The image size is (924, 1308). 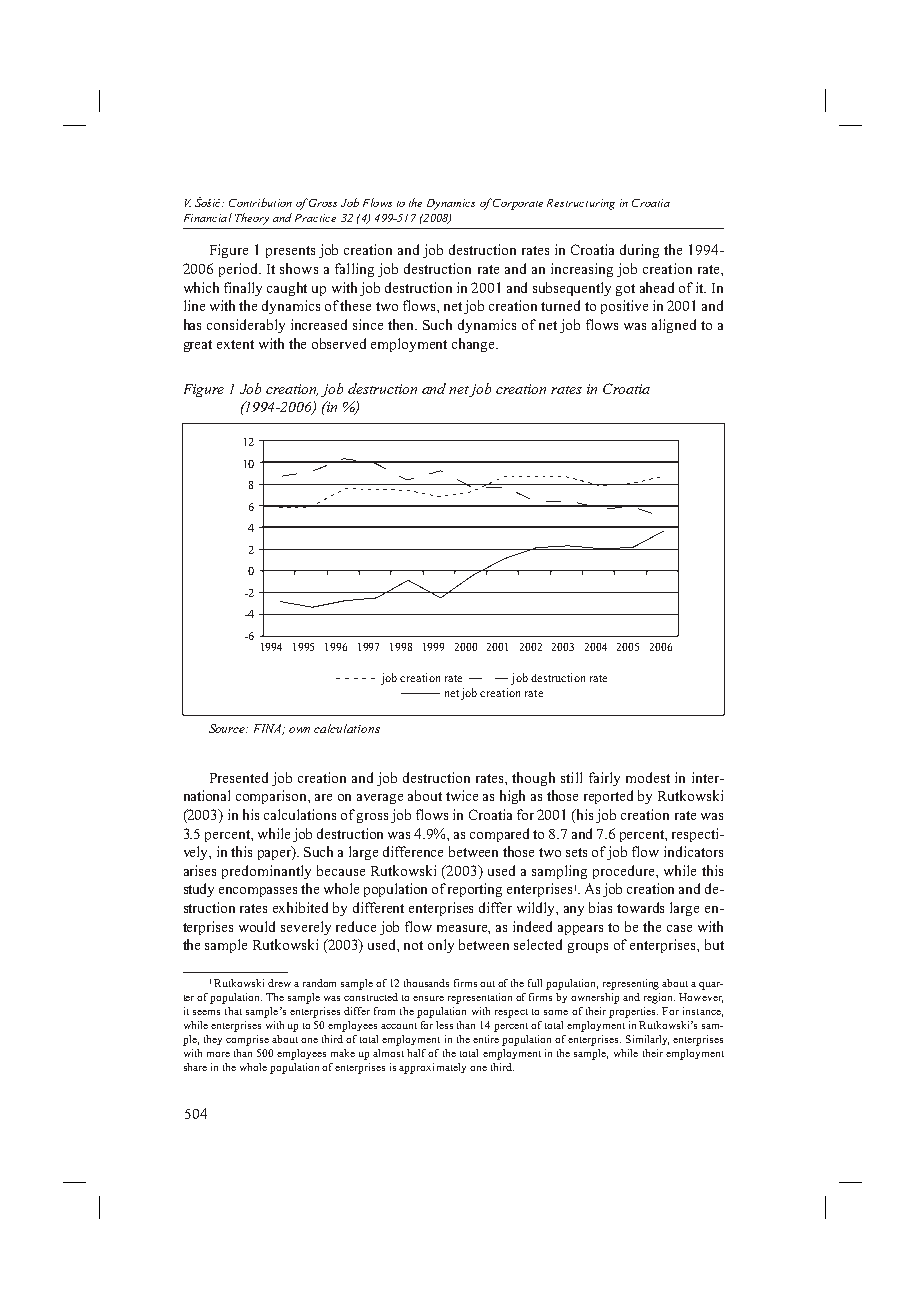 I want to click on during, so click(x=639, y=251).
